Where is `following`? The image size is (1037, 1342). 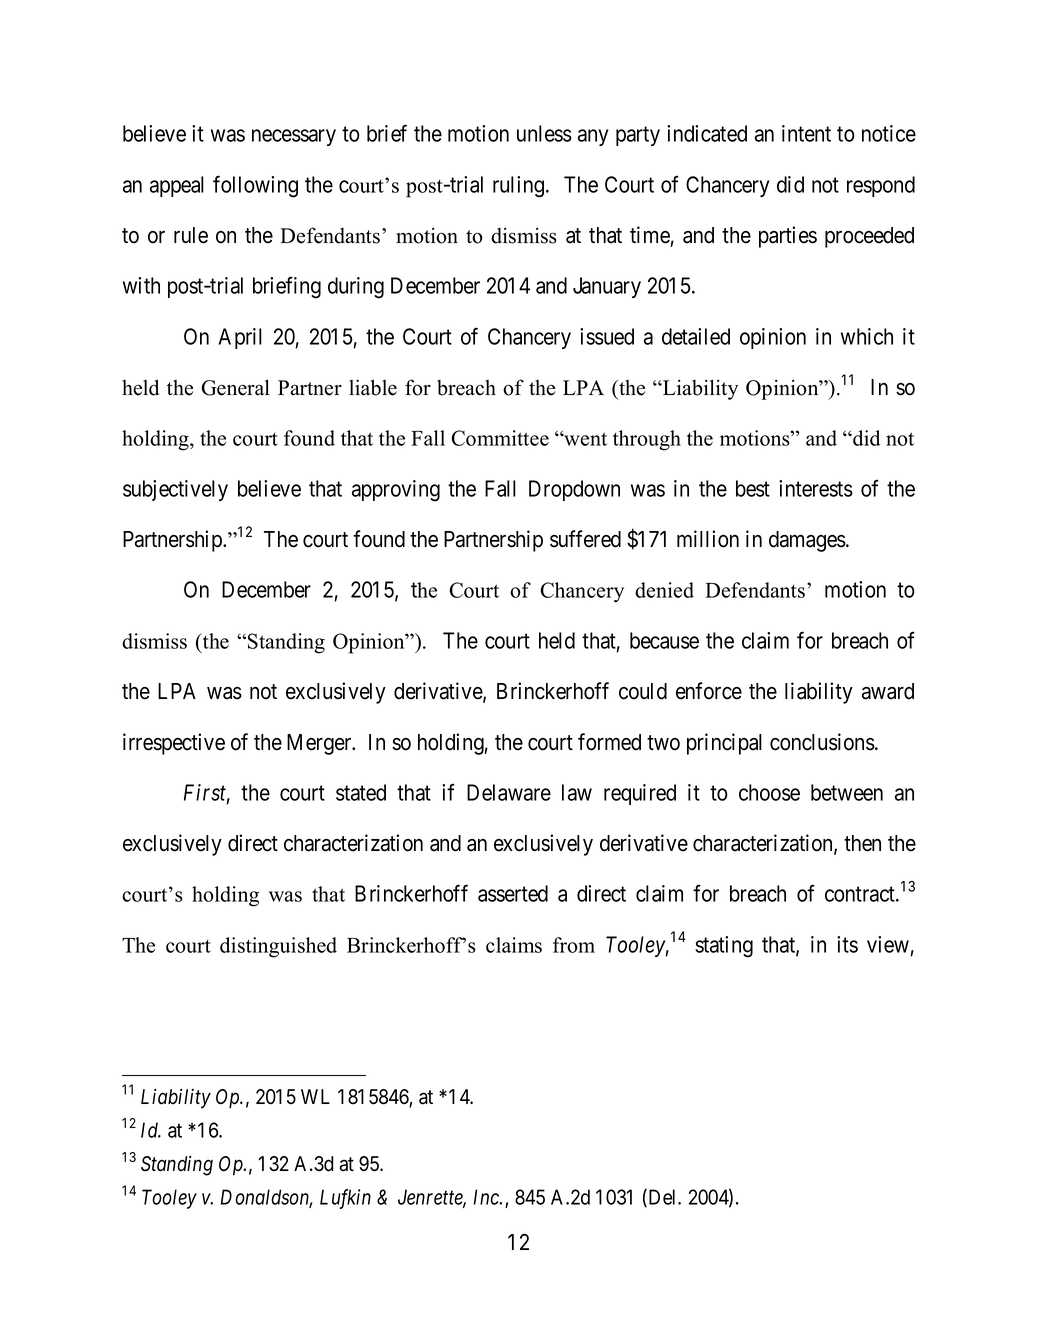 following is located at coordinates (255, 186).
